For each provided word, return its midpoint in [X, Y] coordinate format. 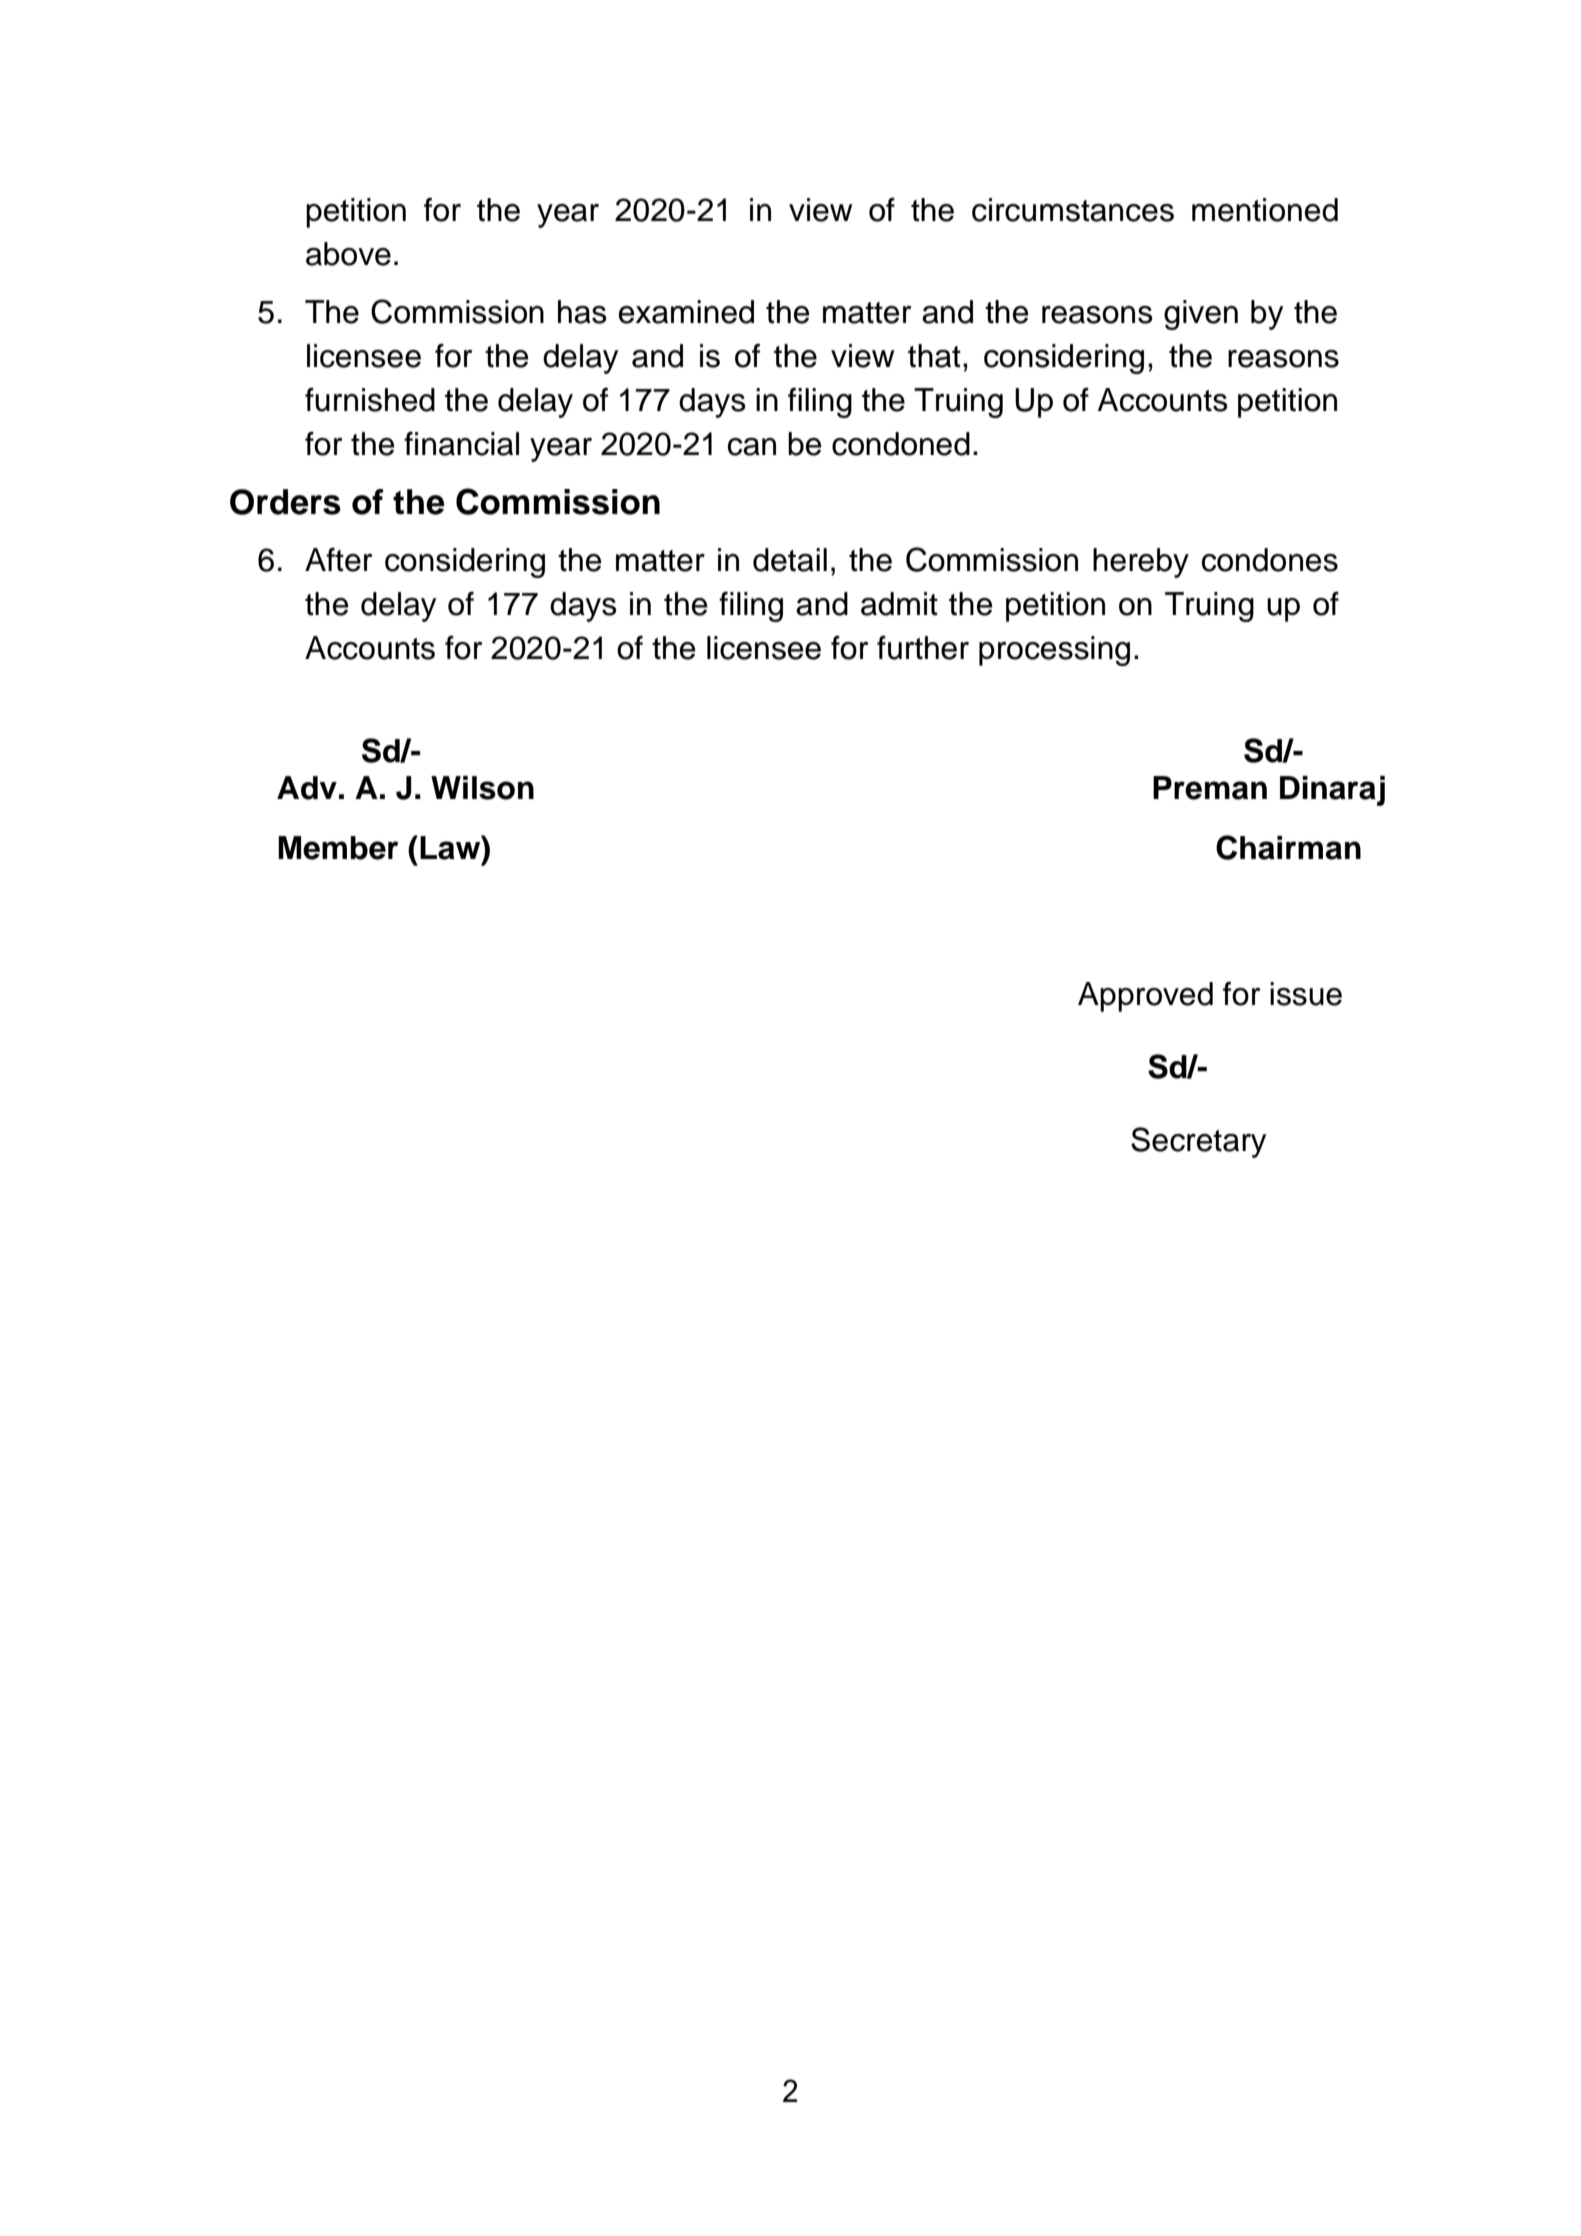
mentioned [1265, 210]
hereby [1141, 563]
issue [1306, 994]
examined [686, 312]
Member [338, 848]
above [348, 254]
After [338, 560]
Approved [1145, 997]
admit [899, 604]
